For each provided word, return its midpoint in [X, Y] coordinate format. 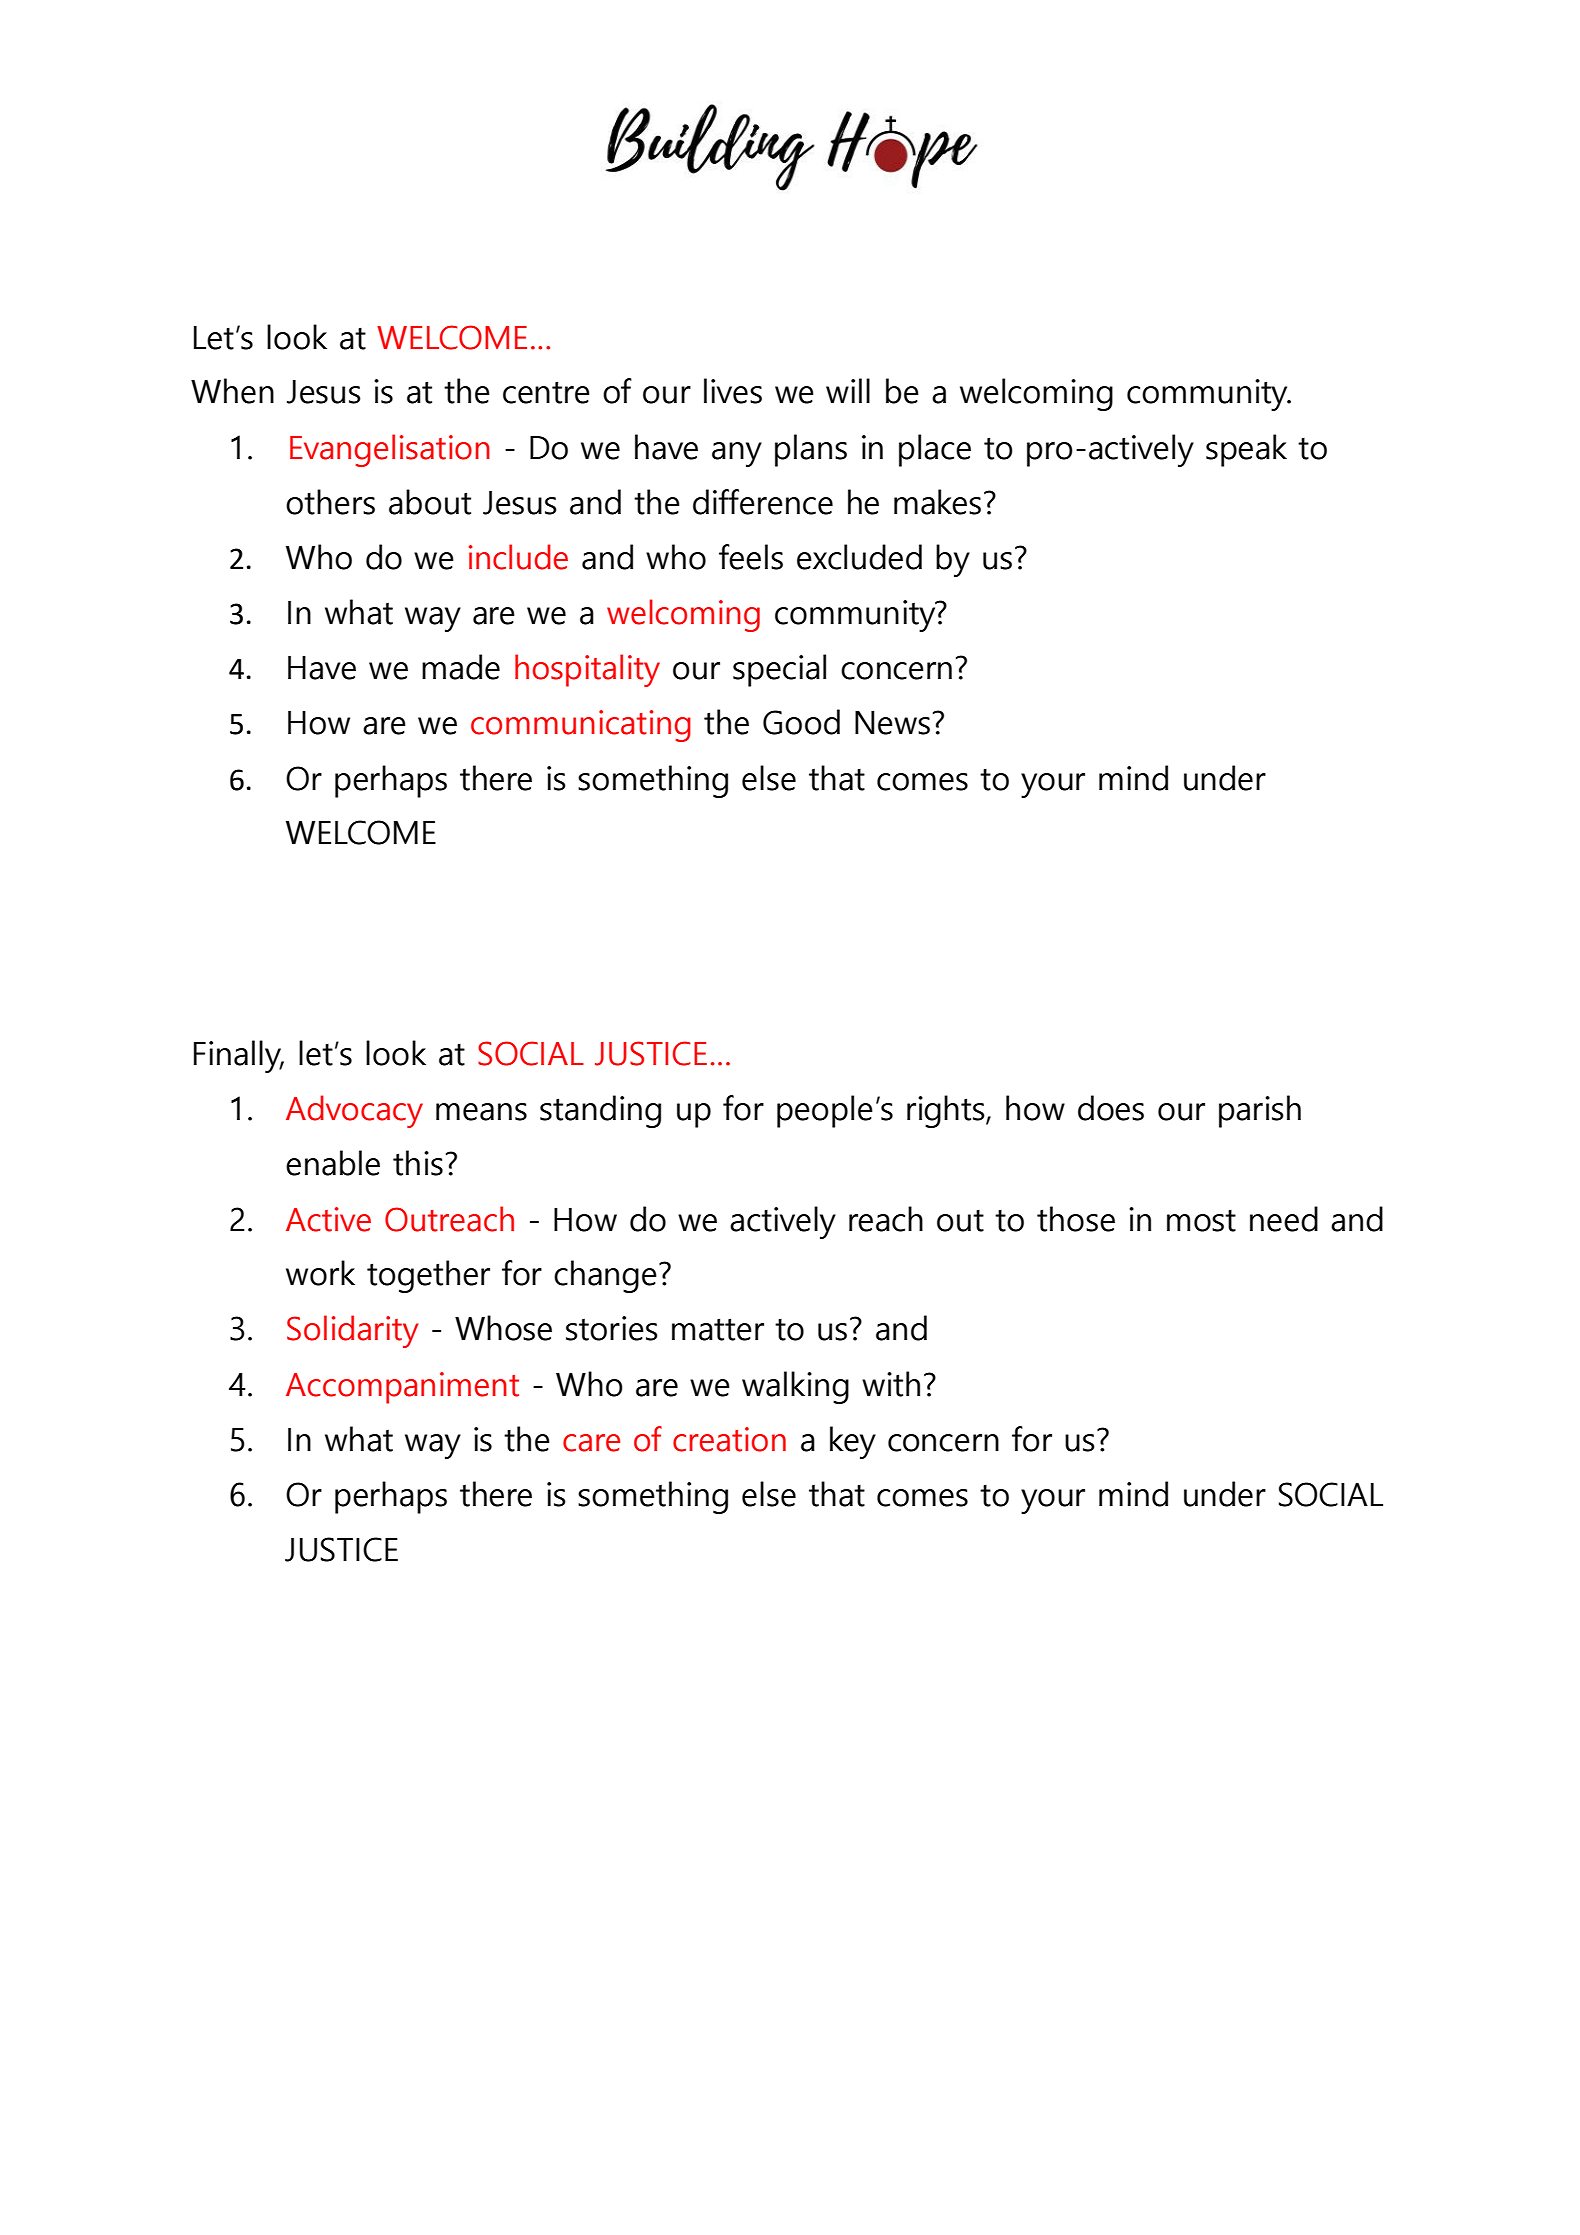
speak [1246, 450]
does [1111, 1108]
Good [801, 722]
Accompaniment [402, 1388]
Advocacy [354, 1111]
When [232, 391]
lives [733, 391]
